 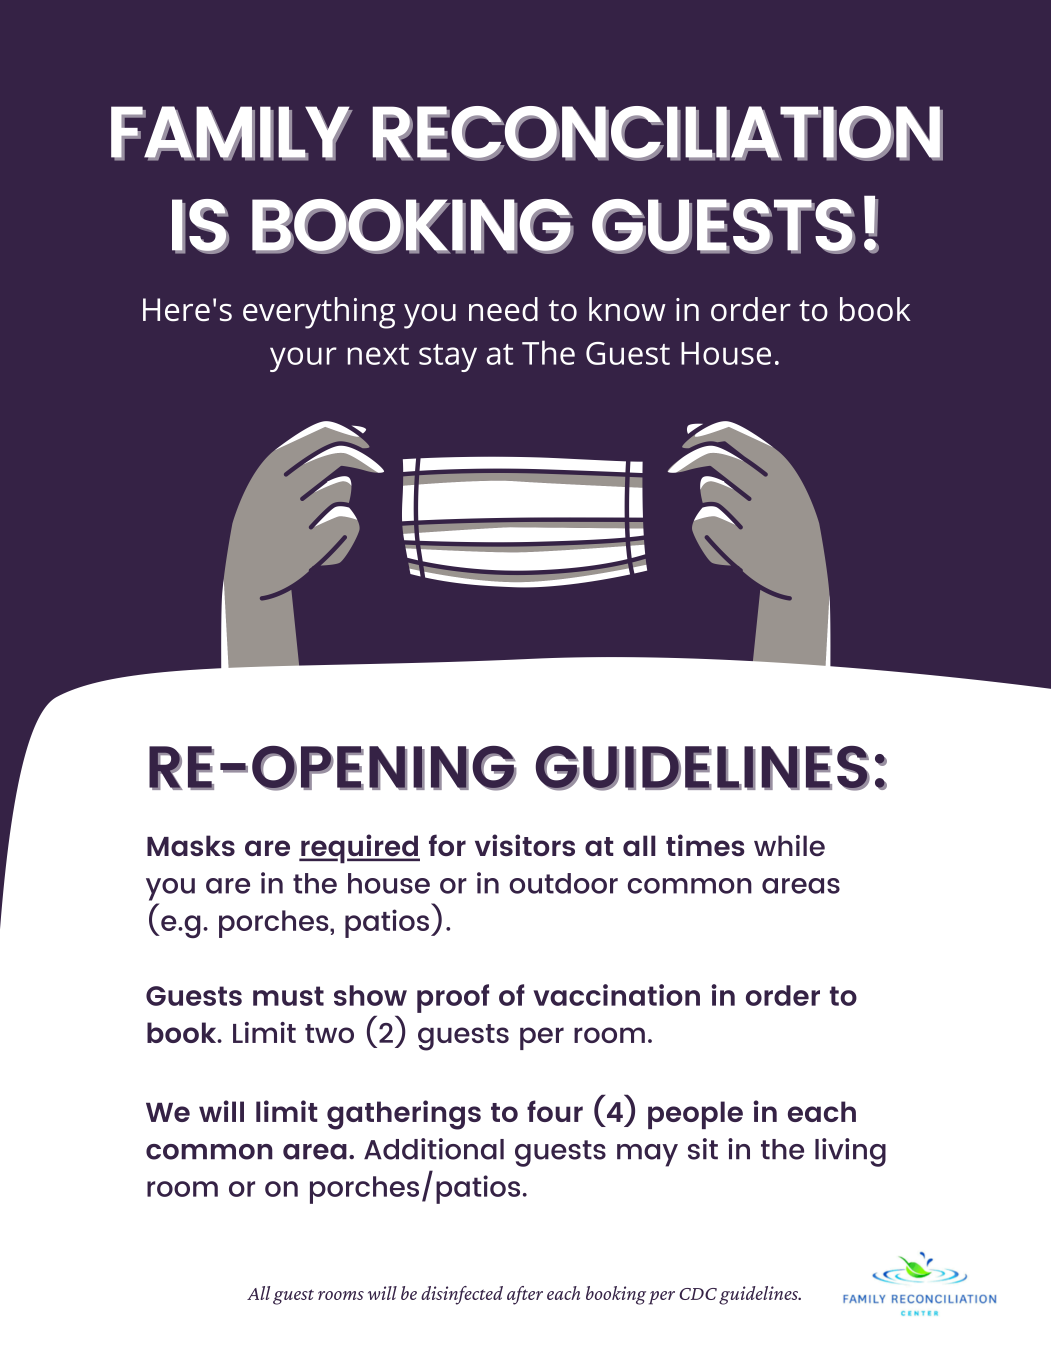 What do you see at coordinates (503, 309) in the document?
I see `need` at bounding box center [503, 309].
